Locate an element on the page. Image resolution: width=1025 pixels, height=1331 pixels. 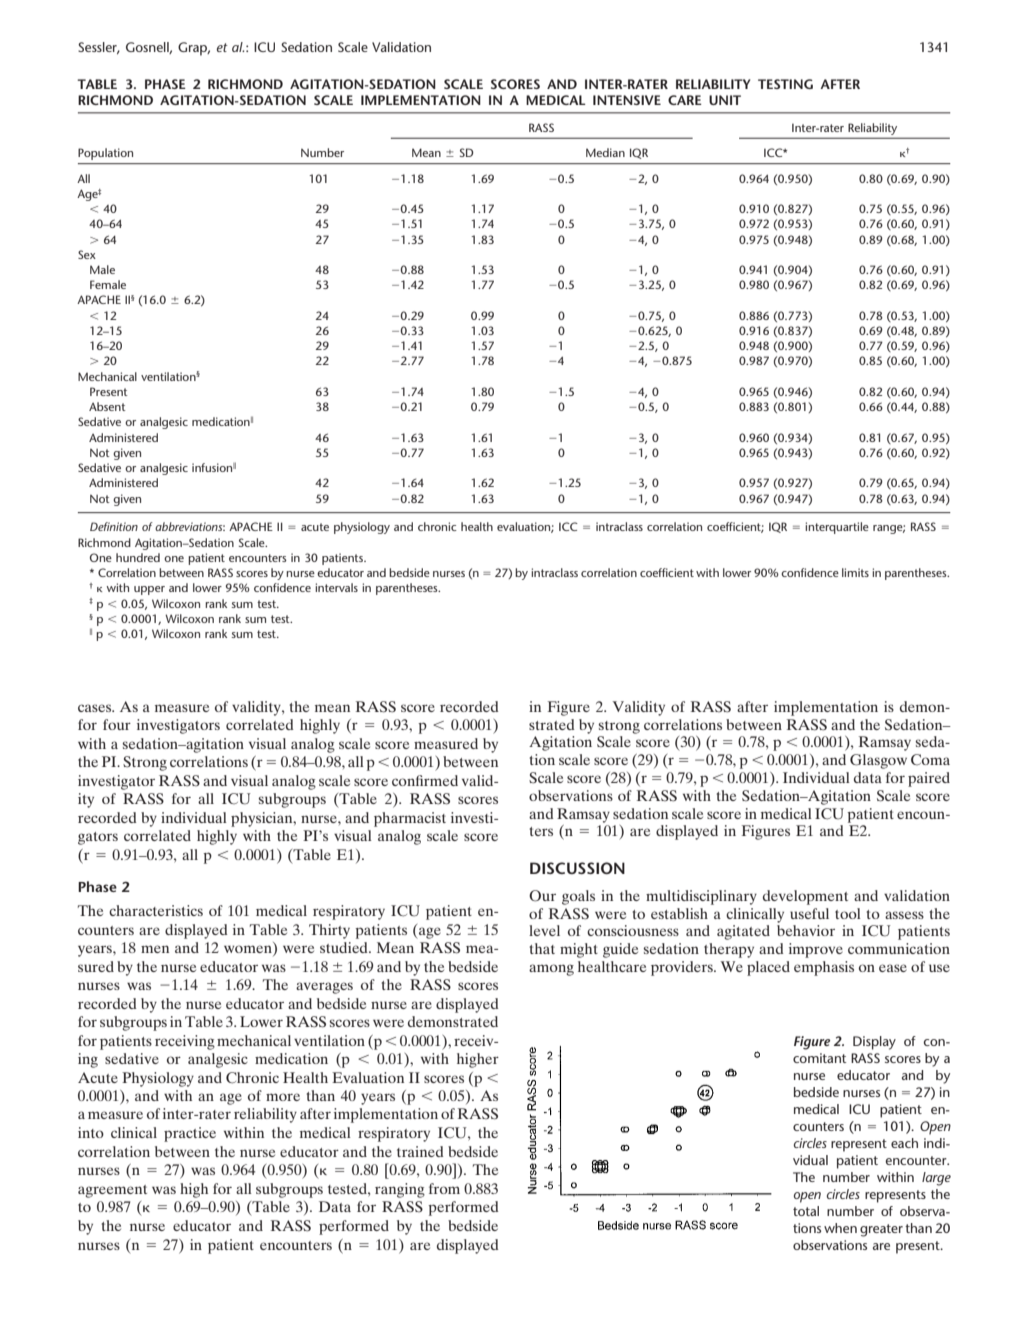
limits is located at coordinates (855, 572).
